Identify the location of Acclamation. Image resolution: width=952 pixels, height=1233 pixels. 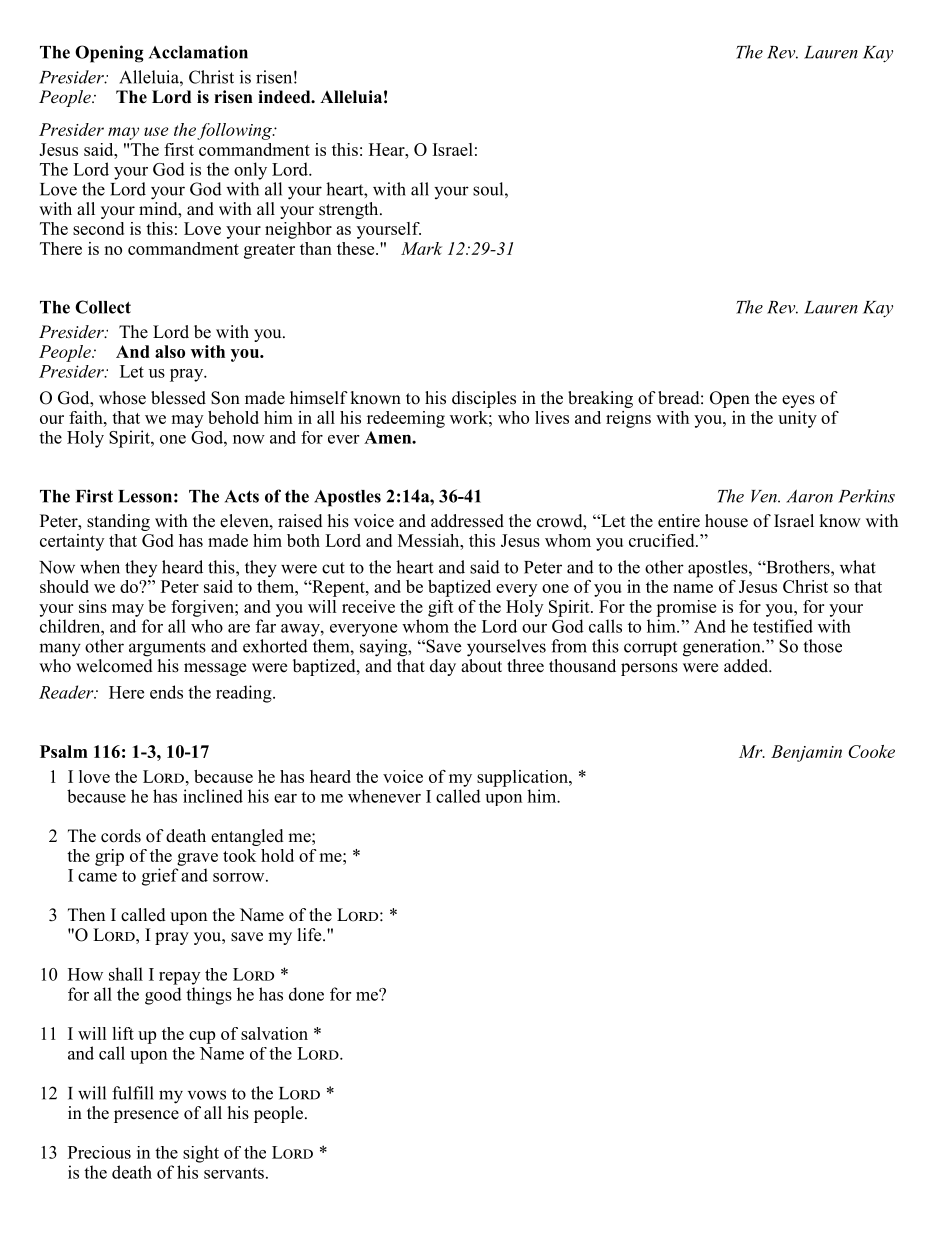
(198, 52).
